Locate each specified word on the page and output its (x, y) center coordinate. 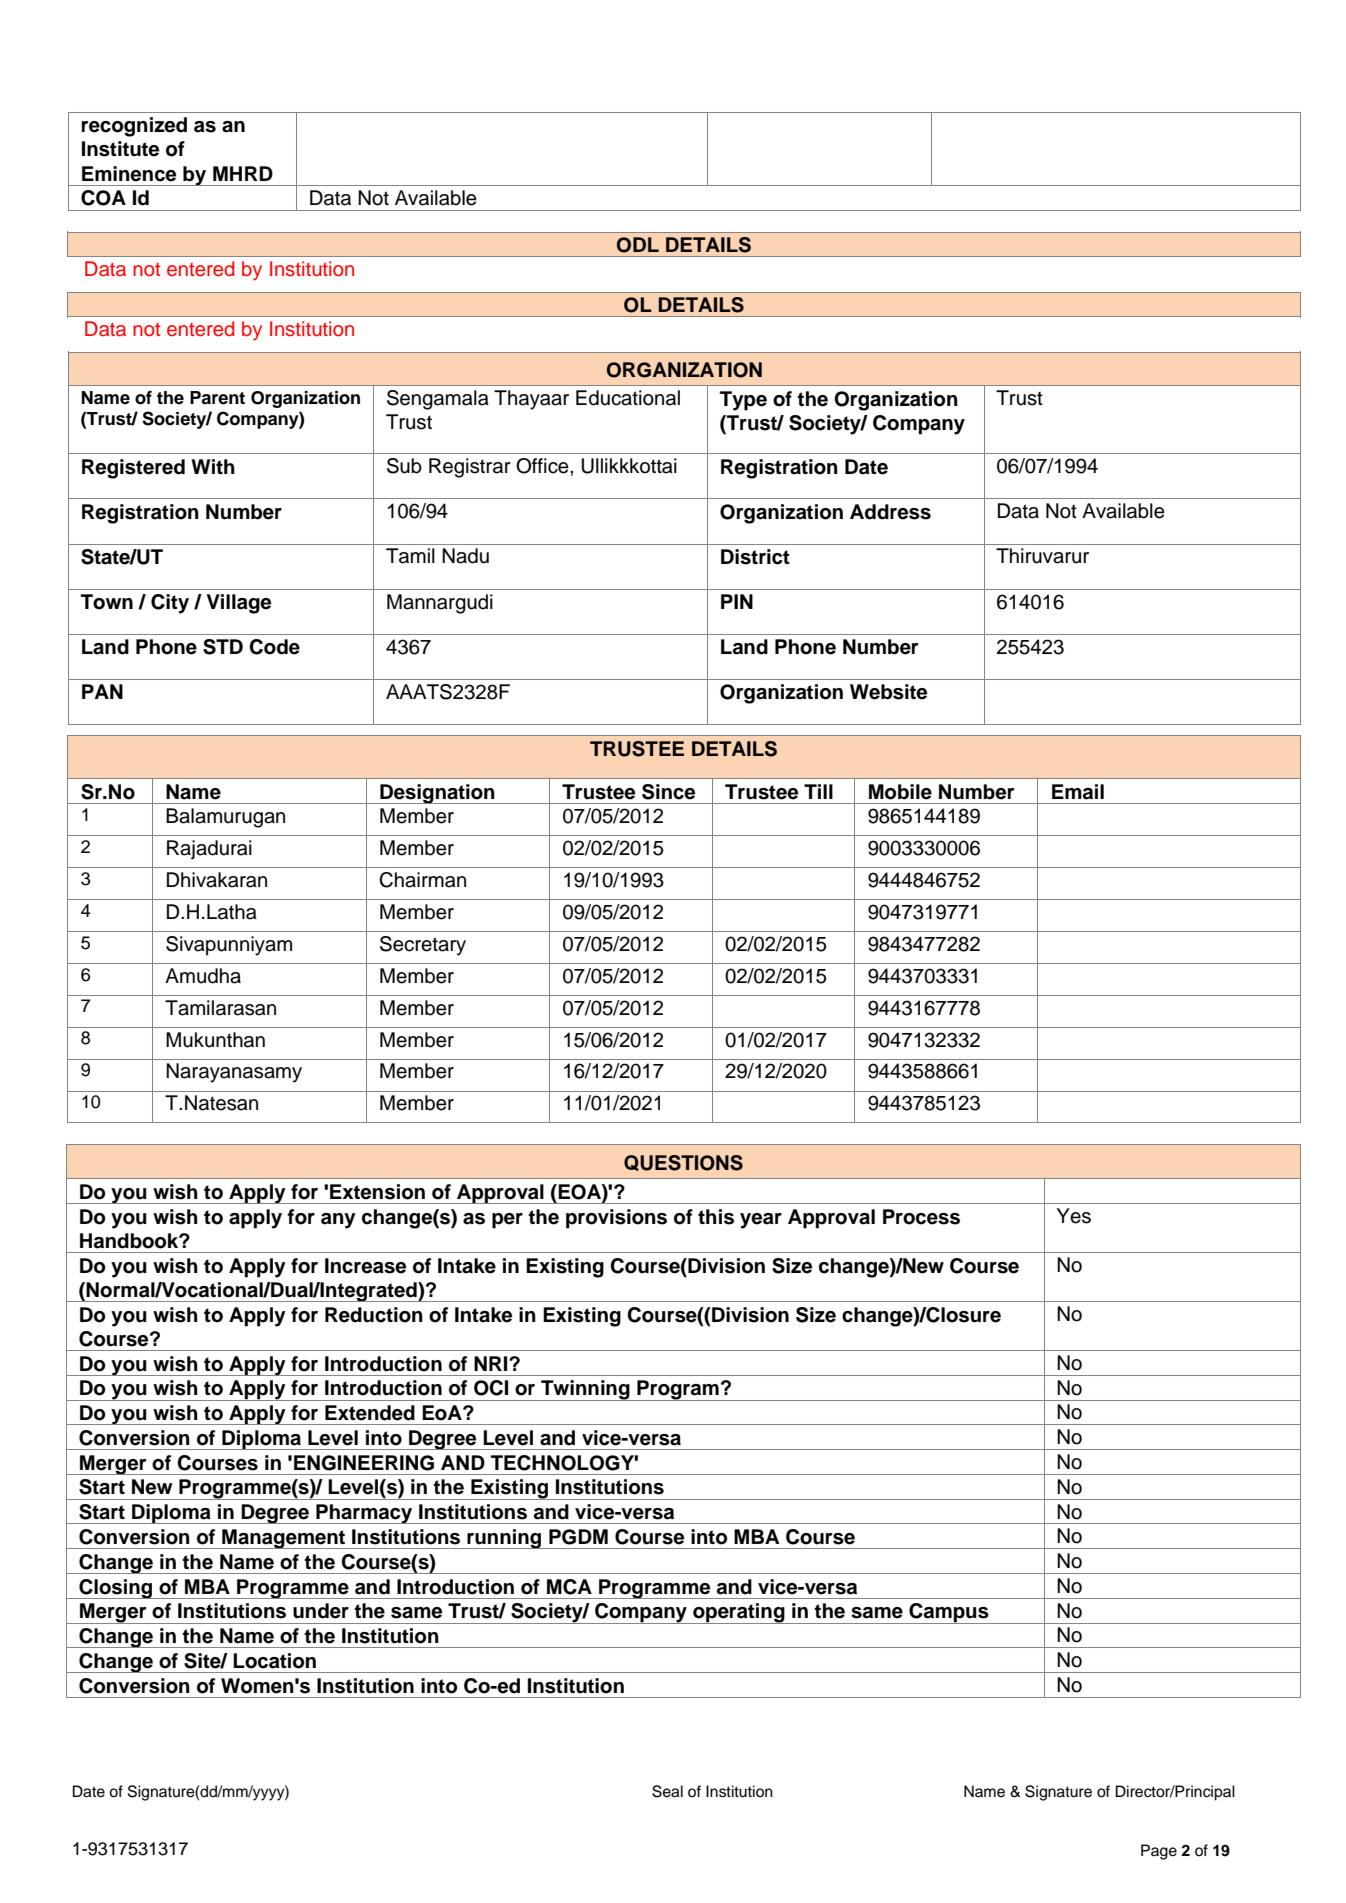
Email (1078, 792)
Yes (1074, 1216)
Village (239, 604)
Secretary (423, 946)
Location (274, 1661)
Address (890, 512)
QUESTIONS (683, 1163)
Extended (370, 1413)
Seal (667, 1791)
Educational (628, 398)
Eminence (129, 174)
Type (743, 401)
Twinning (585, 1390)
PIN (737, 601)
